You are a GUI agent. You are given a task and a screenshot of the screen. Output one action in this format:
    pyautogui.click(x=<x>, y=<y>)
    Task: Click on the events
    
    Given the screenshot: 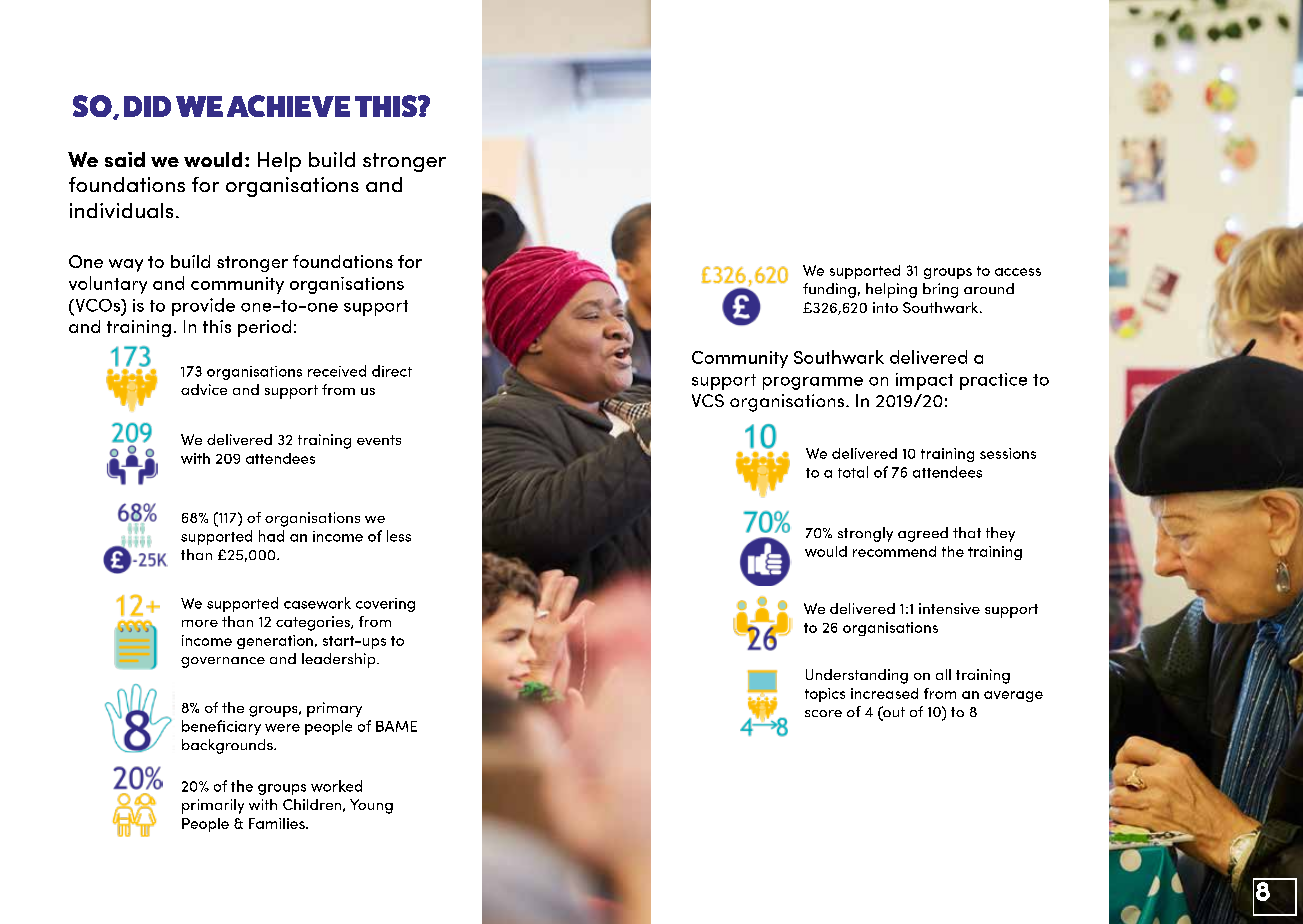 What is the action you would take?
    pyautogui.click(x=379, y=440)
